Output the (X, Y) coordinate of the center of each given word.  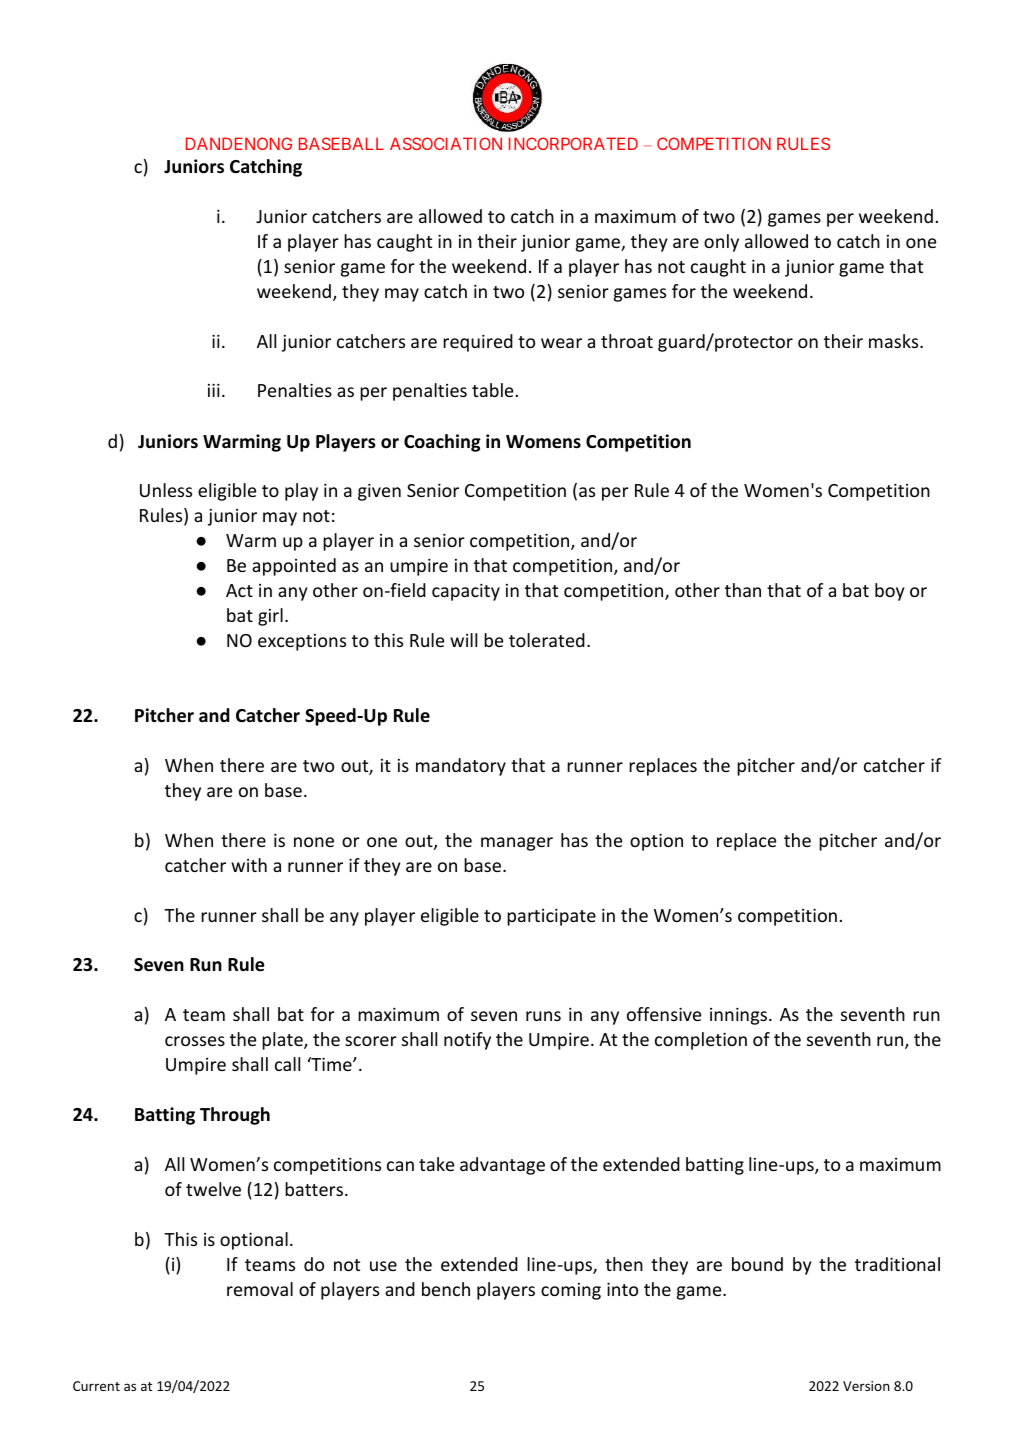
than (743, 590)
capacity (466, 592)
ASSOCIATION (446, 143)
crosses (195, 1041)
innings (740, 1016)
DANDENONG (239, 143)
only (721, 243)
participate (551, 917)
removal (260, 1289)
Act (239, 590)
